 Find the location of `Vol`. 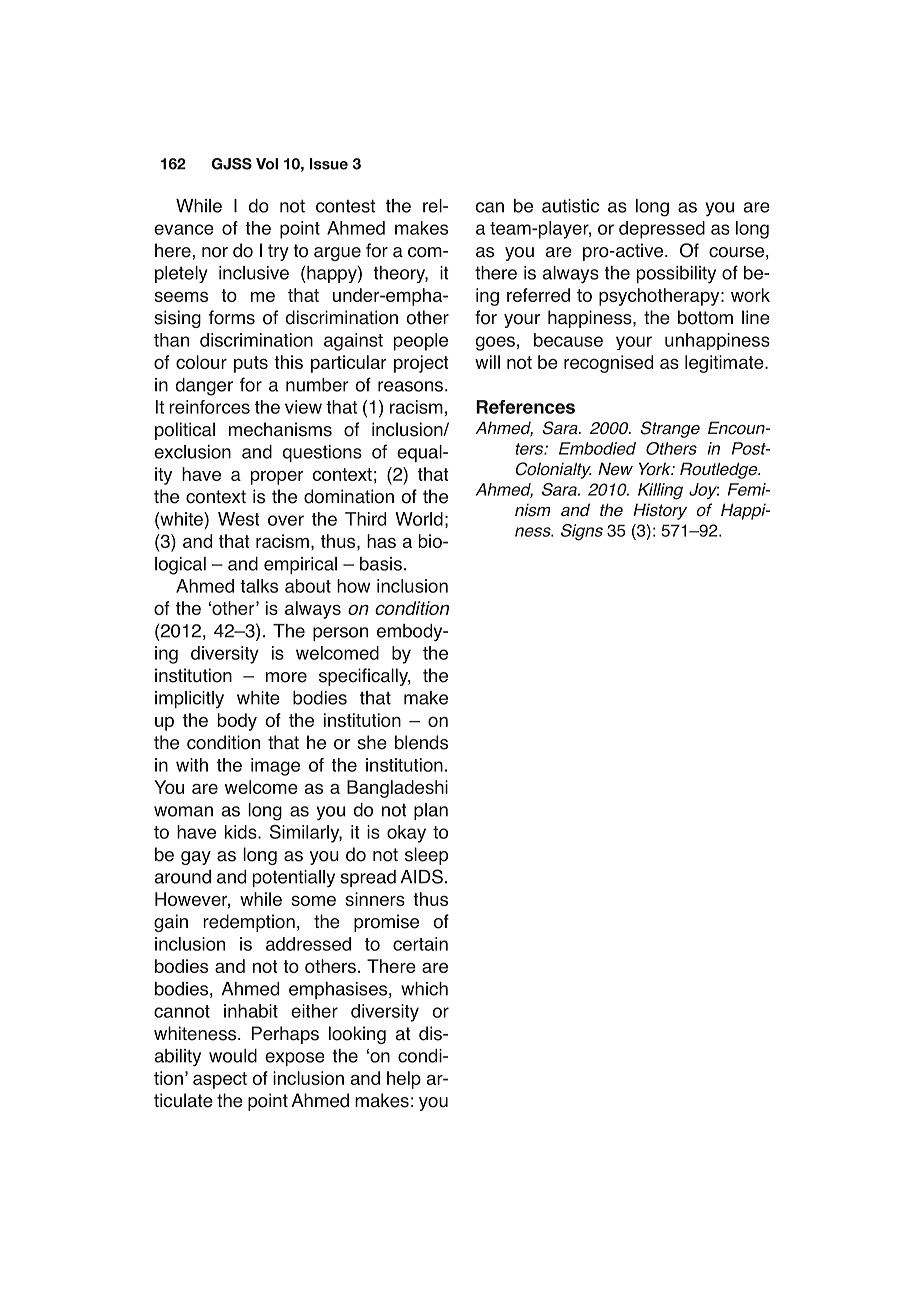

Vol is located at coordinates (267, 164).
